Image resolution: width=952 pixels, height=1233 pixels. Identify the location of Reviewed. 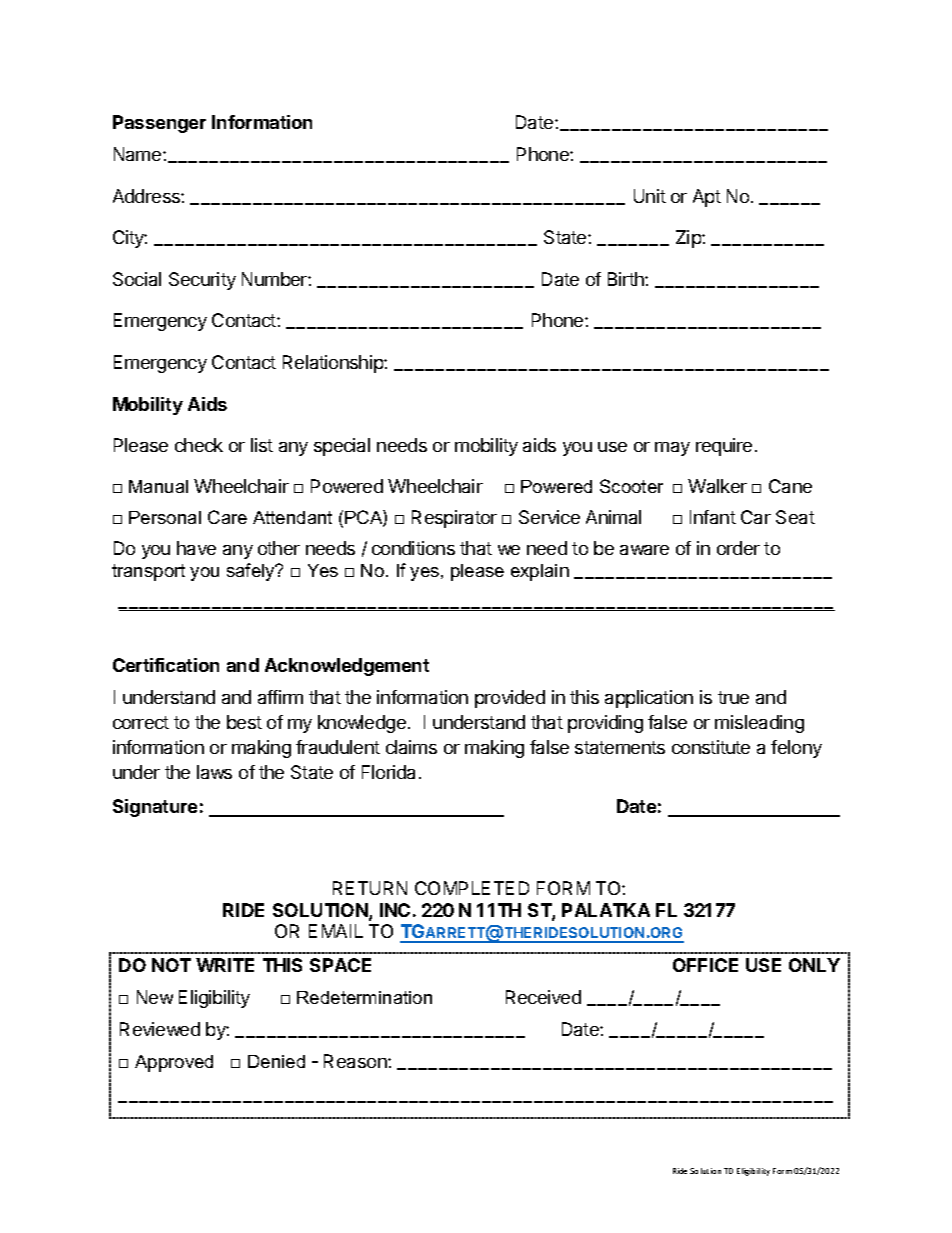
(160, 1029).
